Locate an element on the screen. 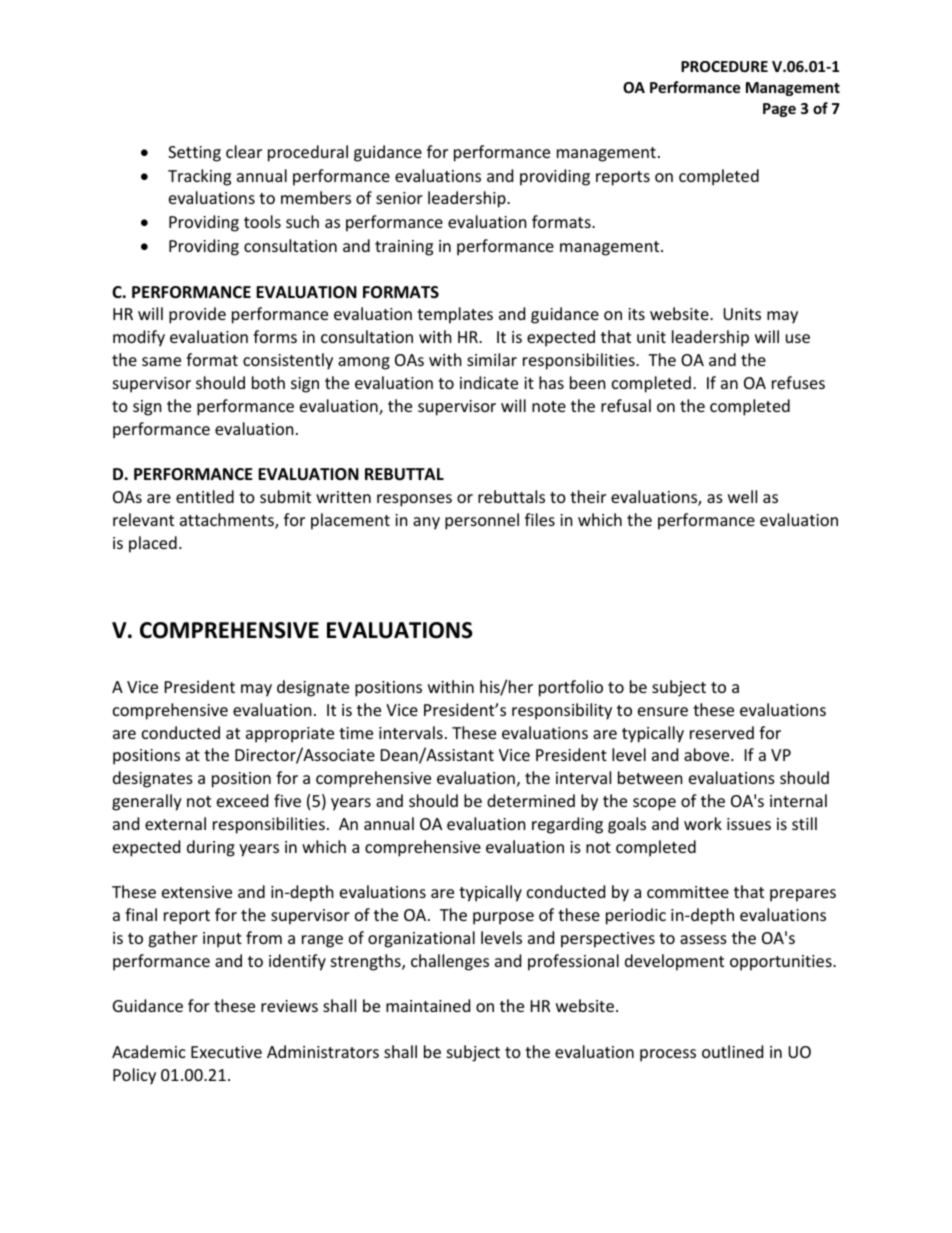  refuses is located at coordinates (798, 382).
